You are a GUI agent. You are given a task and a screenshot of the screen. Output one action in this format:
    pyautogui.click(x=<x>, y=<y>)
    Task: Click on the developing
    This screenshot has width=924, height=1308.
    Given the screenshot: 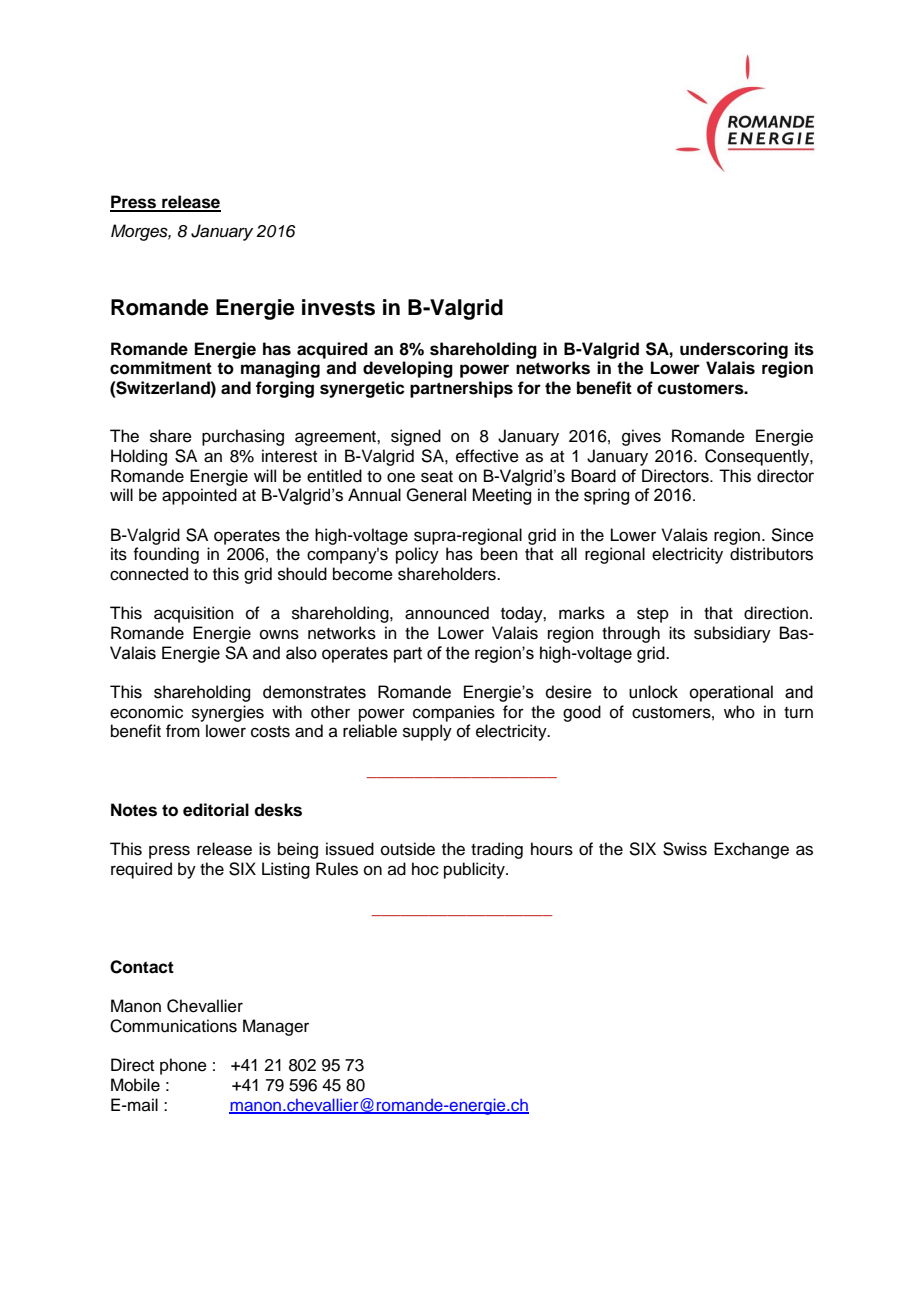 What is the action you would take?
    pyautogui.click(x=408, y=369)
